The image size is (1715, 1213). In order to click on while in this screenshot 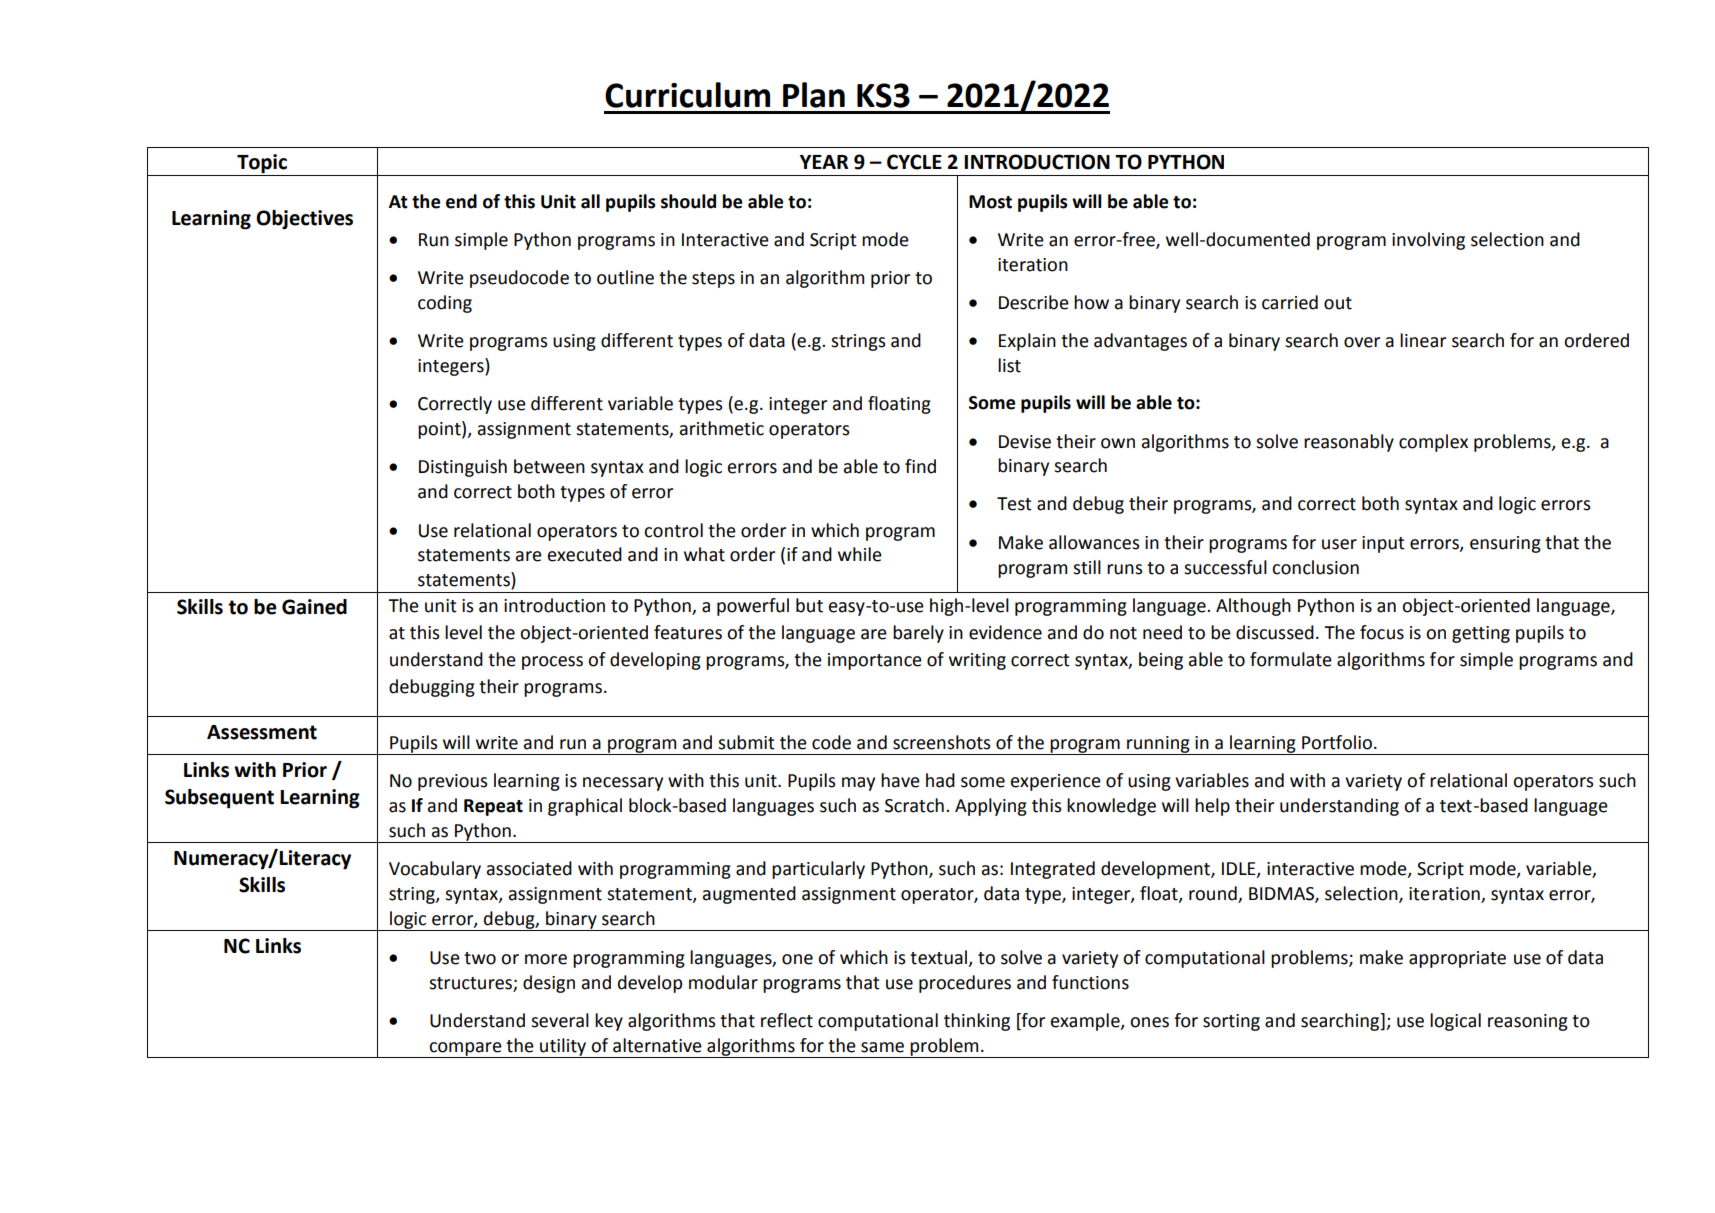, I will do `click(860, 554)`.
